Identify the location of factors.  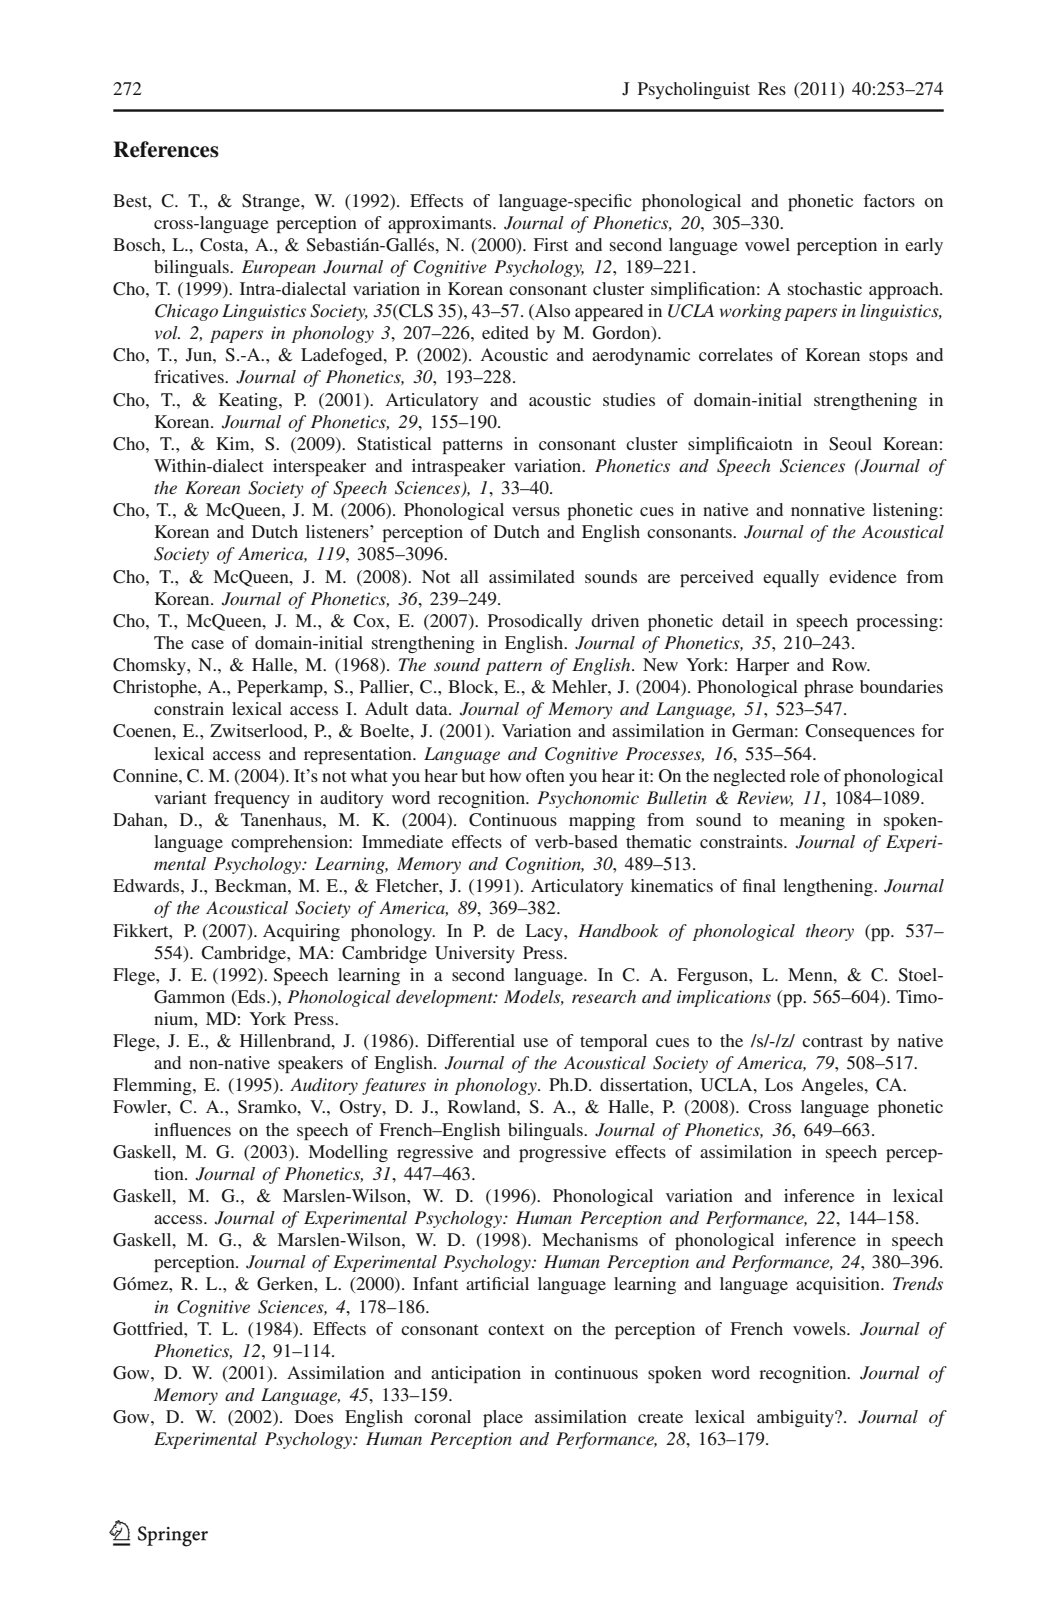
(889, 200).
